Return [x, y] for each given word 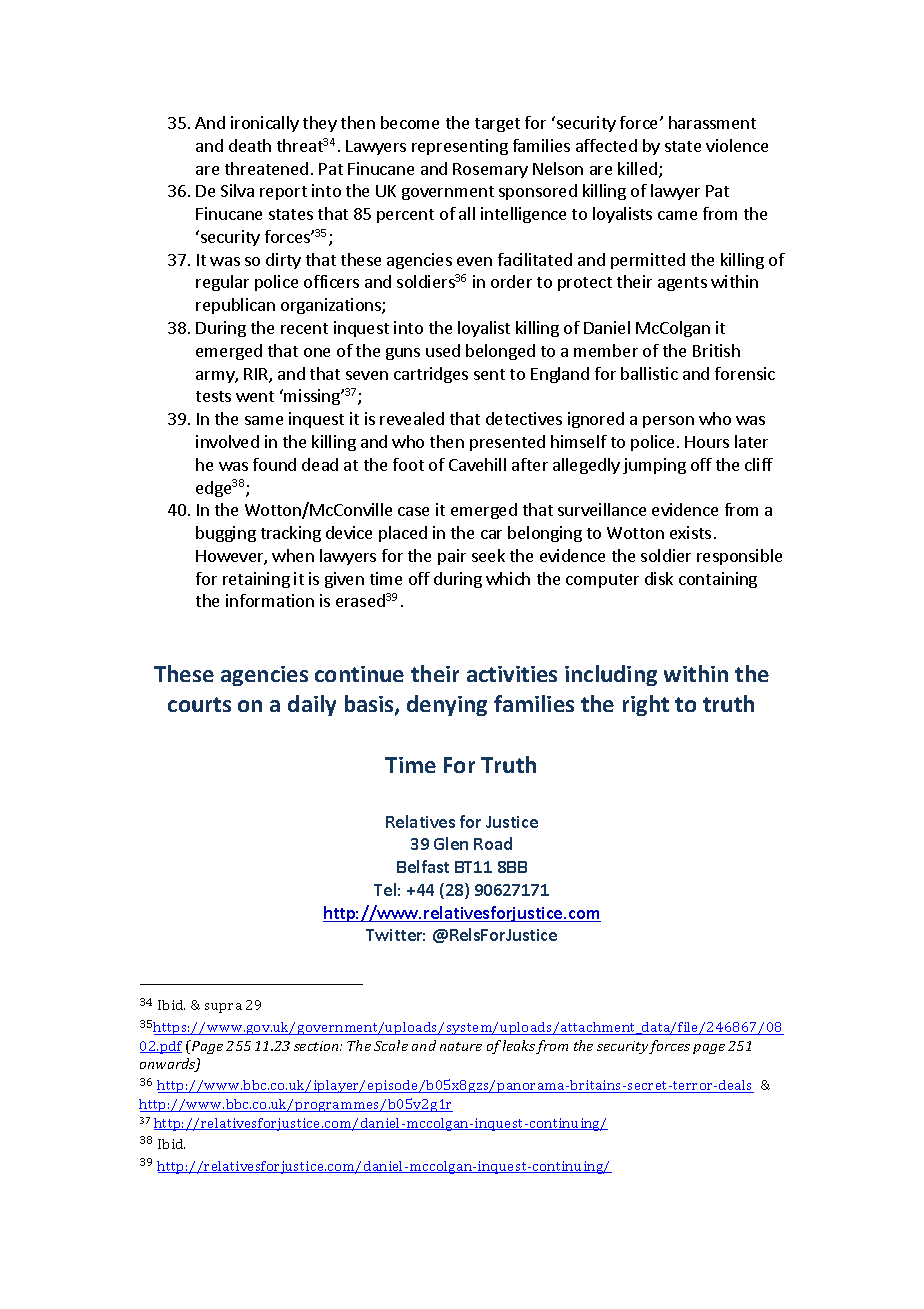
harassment [712, 122]
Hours [707, 442]
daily [312, 705]
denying [447, 705]
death [250, 145]
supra [223, 1008]
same [264, 420]
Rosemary [490, 170]
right [646, 705]
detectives [524, 418]
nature [461, 1046]
